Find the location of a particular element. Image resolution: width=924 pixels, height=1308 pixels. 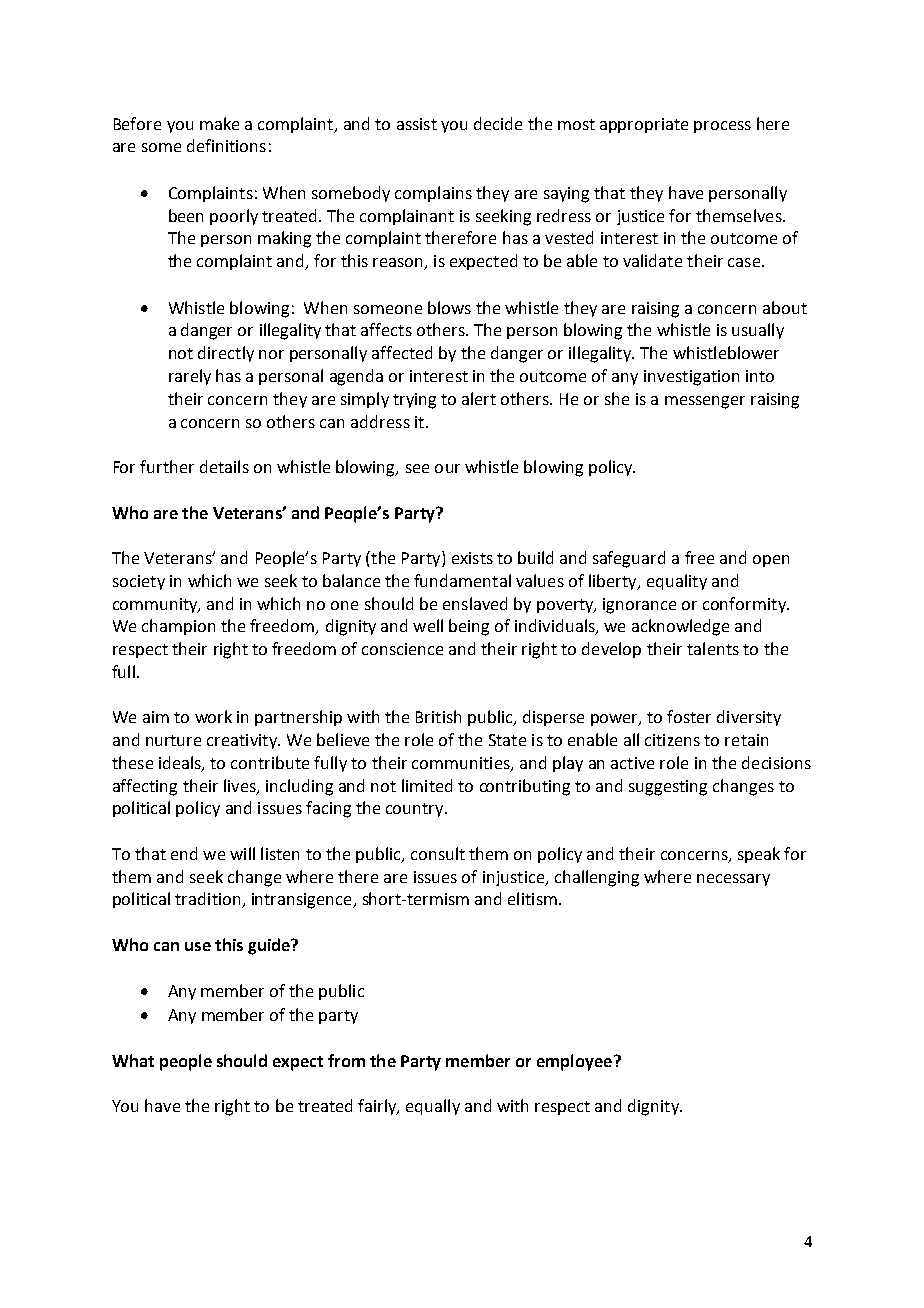

champion is located at coordinates (178, 627).
